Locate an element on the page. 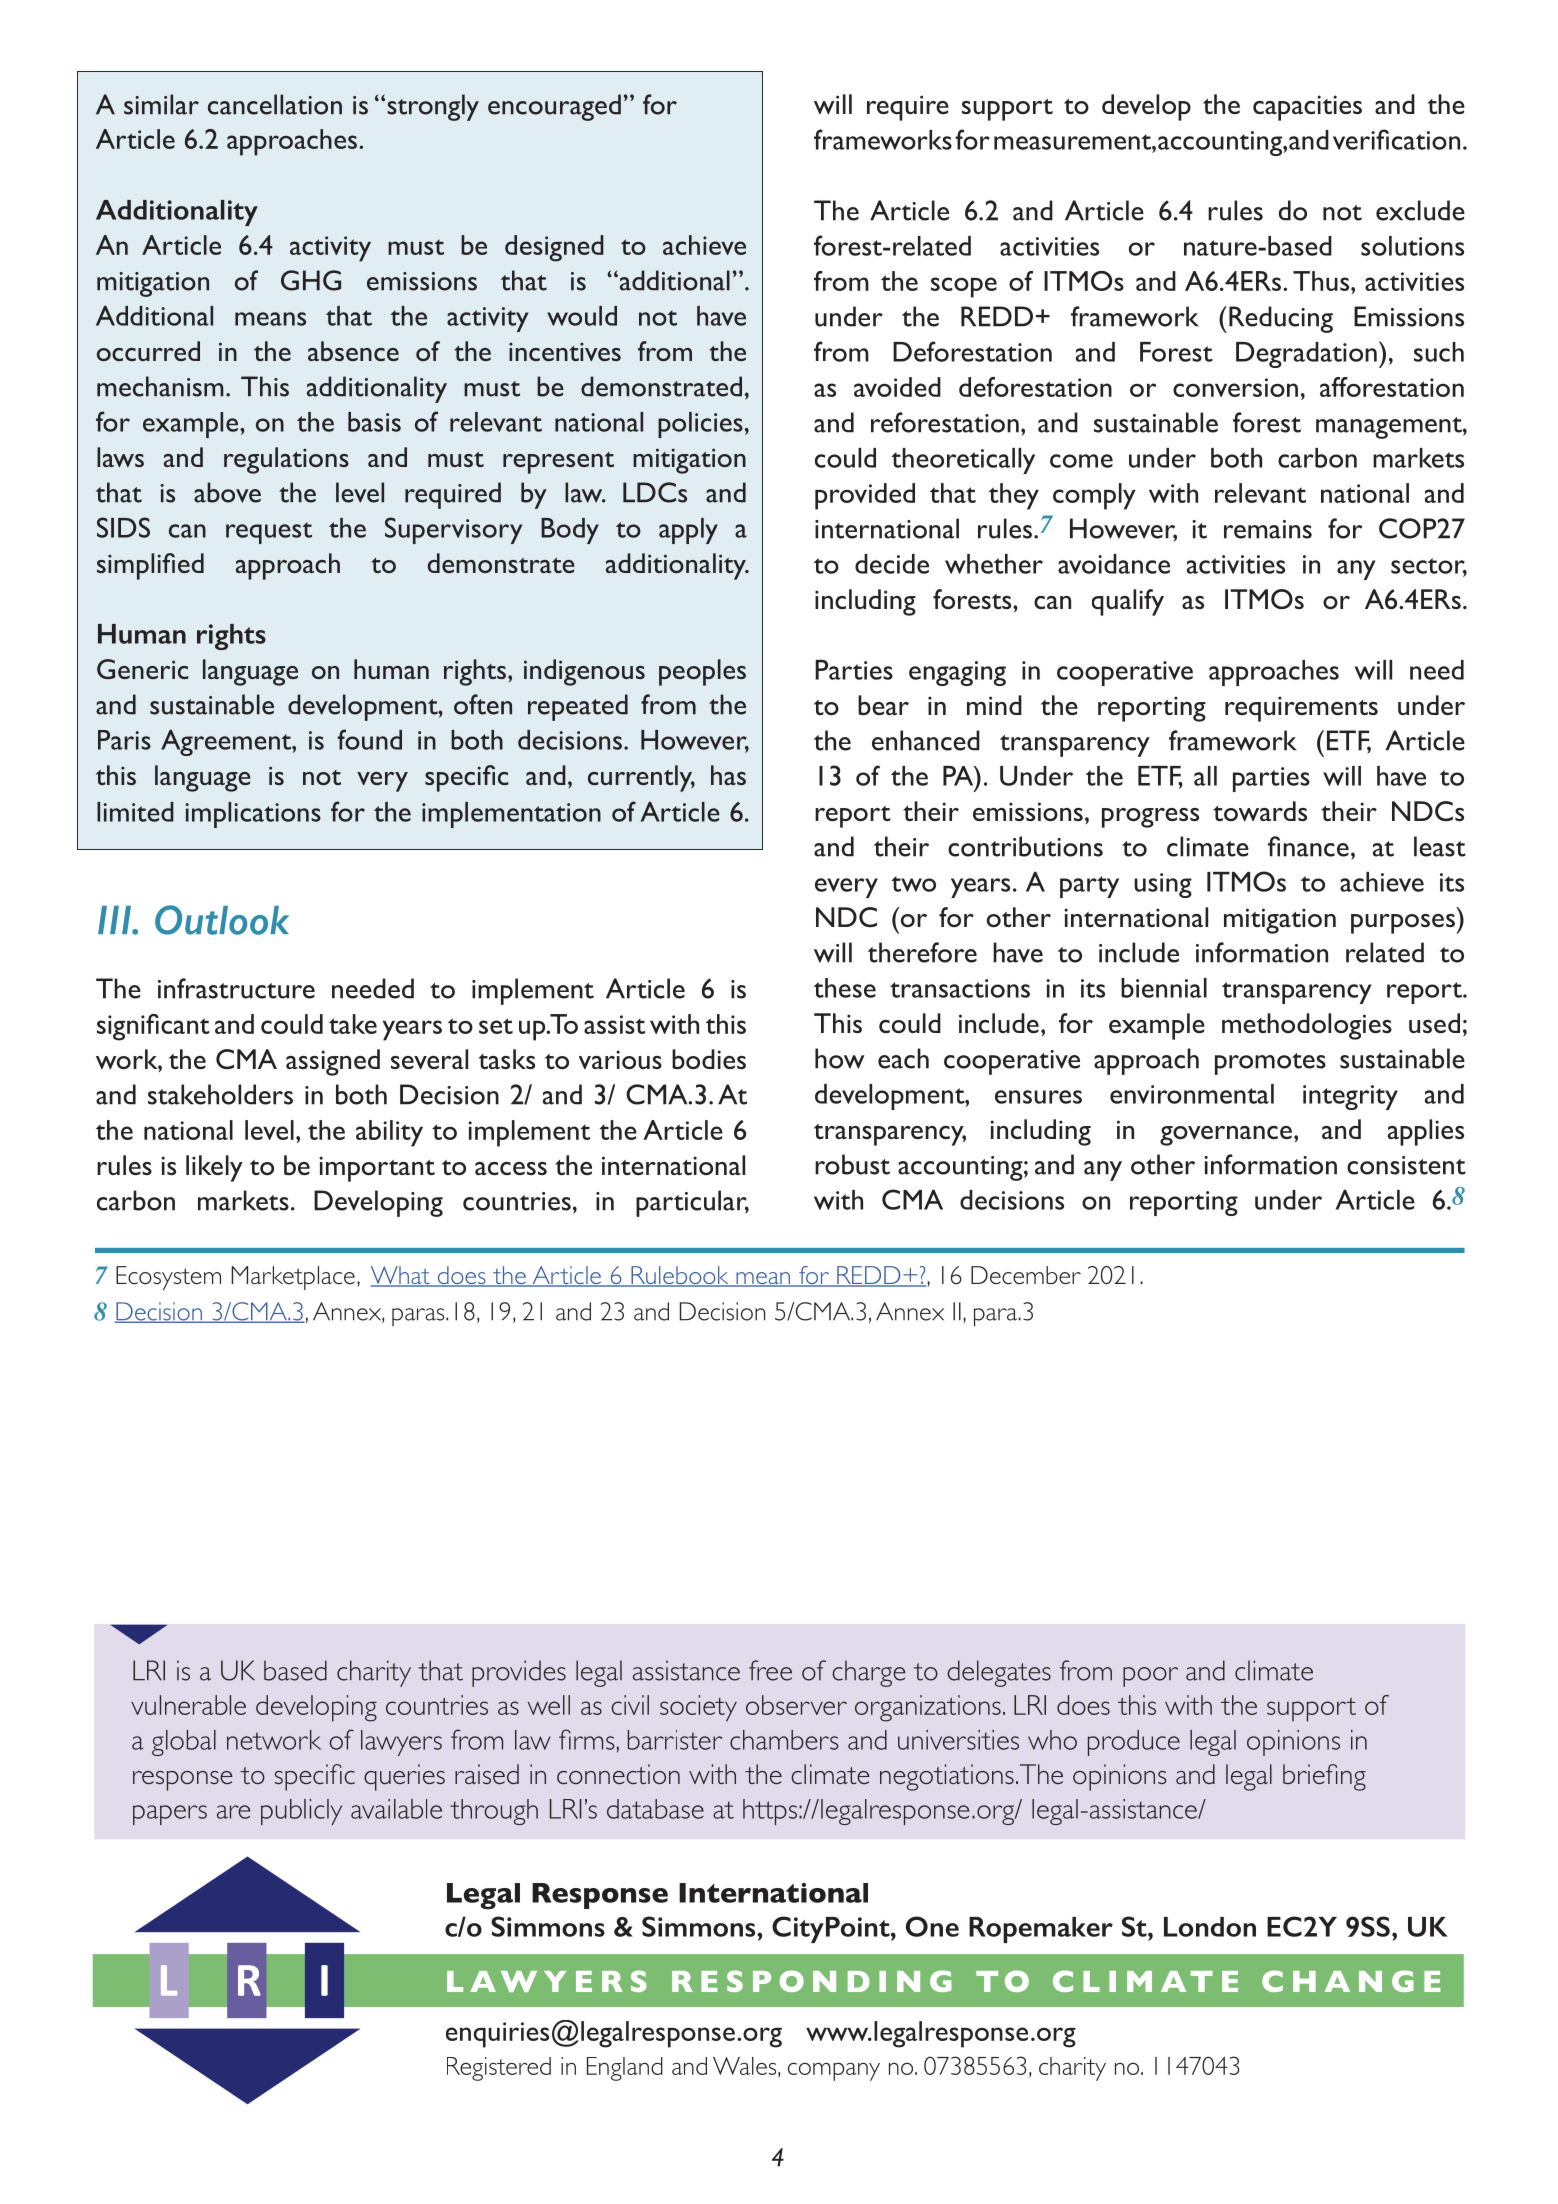 The width and height of the page is (1558, 2204). Registered is located at coordinates (499, 2069).
